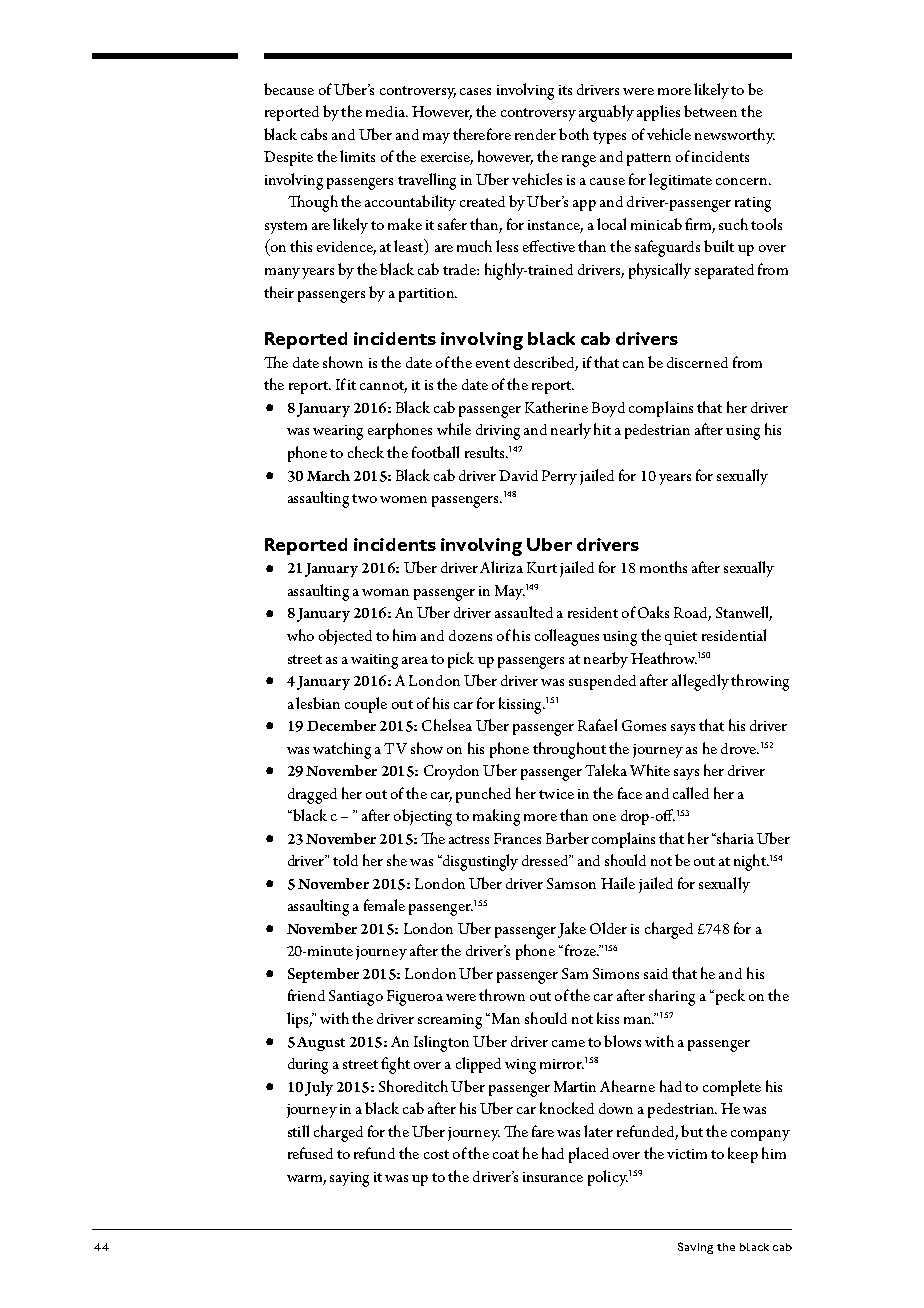  I want to click on David, so click(518, 475).
